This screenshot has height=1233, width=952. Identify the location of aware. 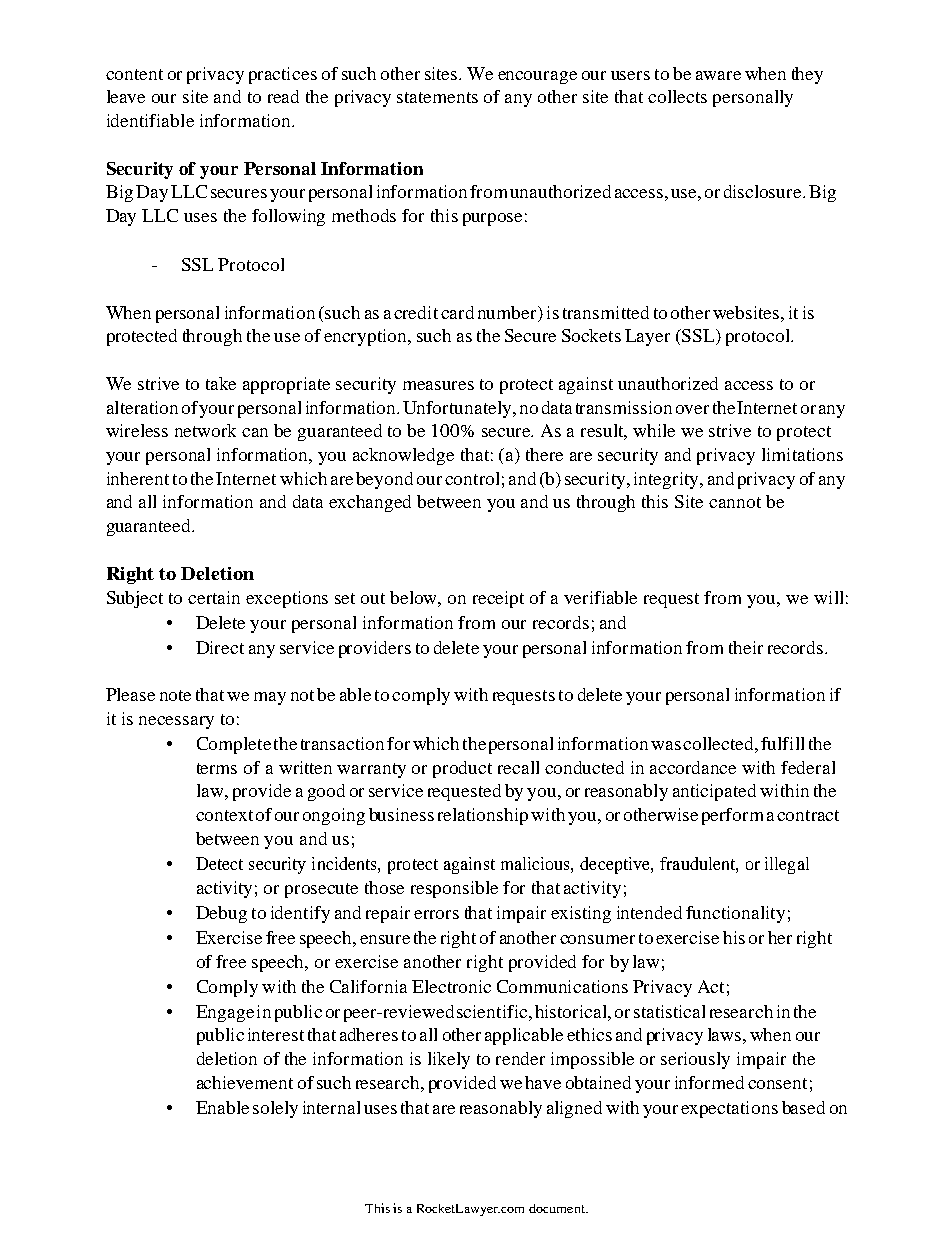
(718, 75).
